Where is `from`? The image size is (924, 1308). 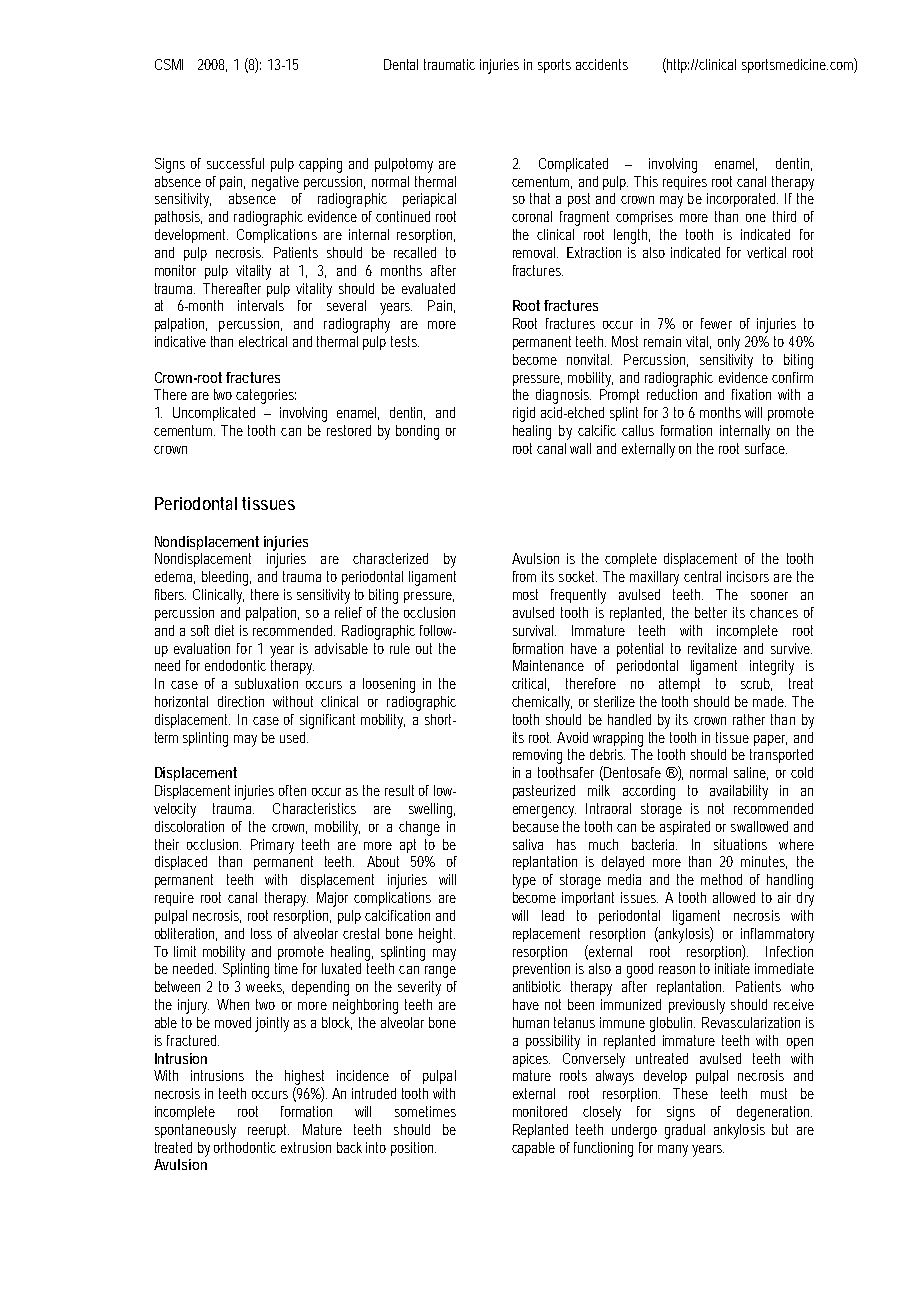 from is located at coordinates (524, 576).
